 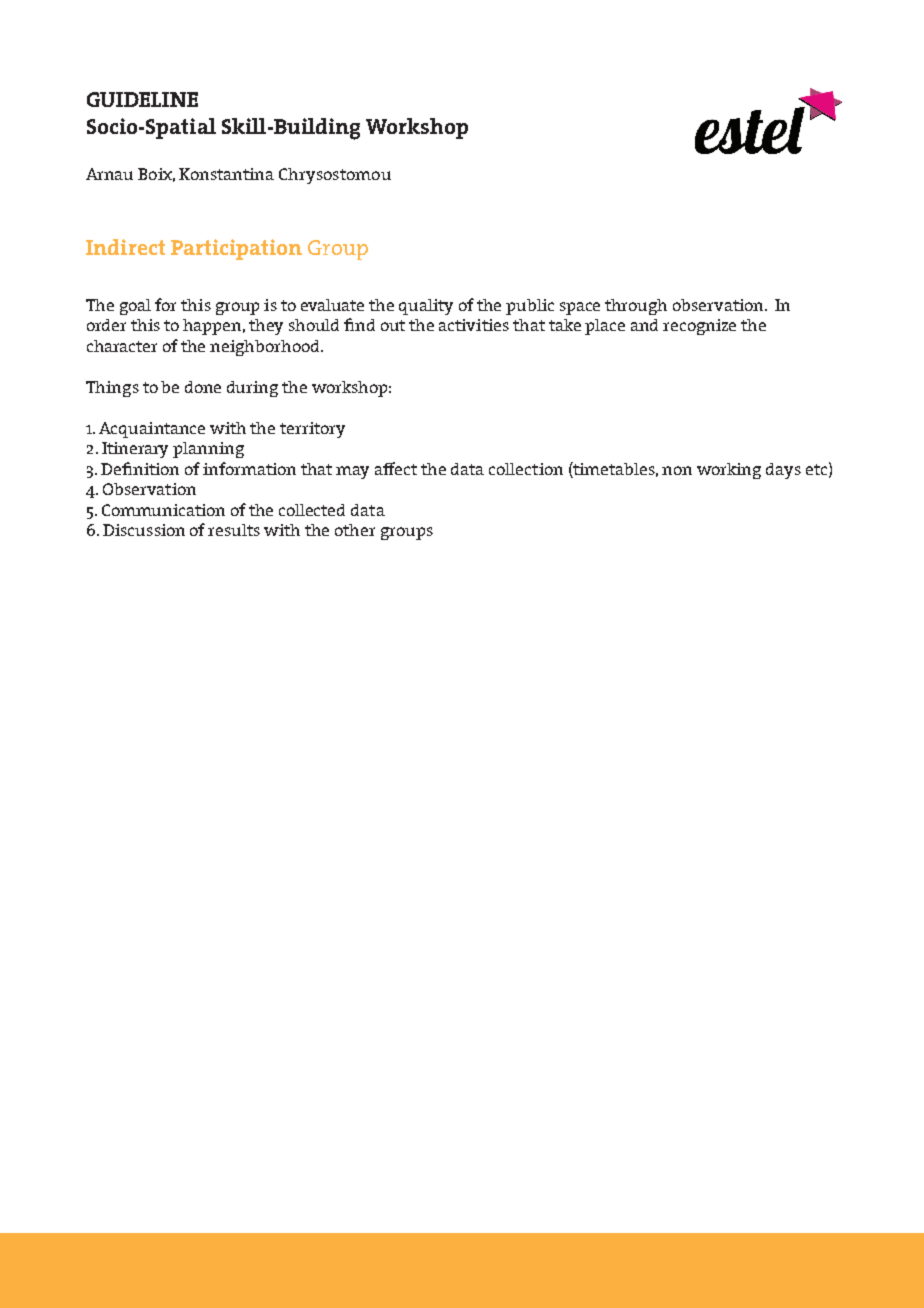 I want to click on other, so click(x=355, y=530).
